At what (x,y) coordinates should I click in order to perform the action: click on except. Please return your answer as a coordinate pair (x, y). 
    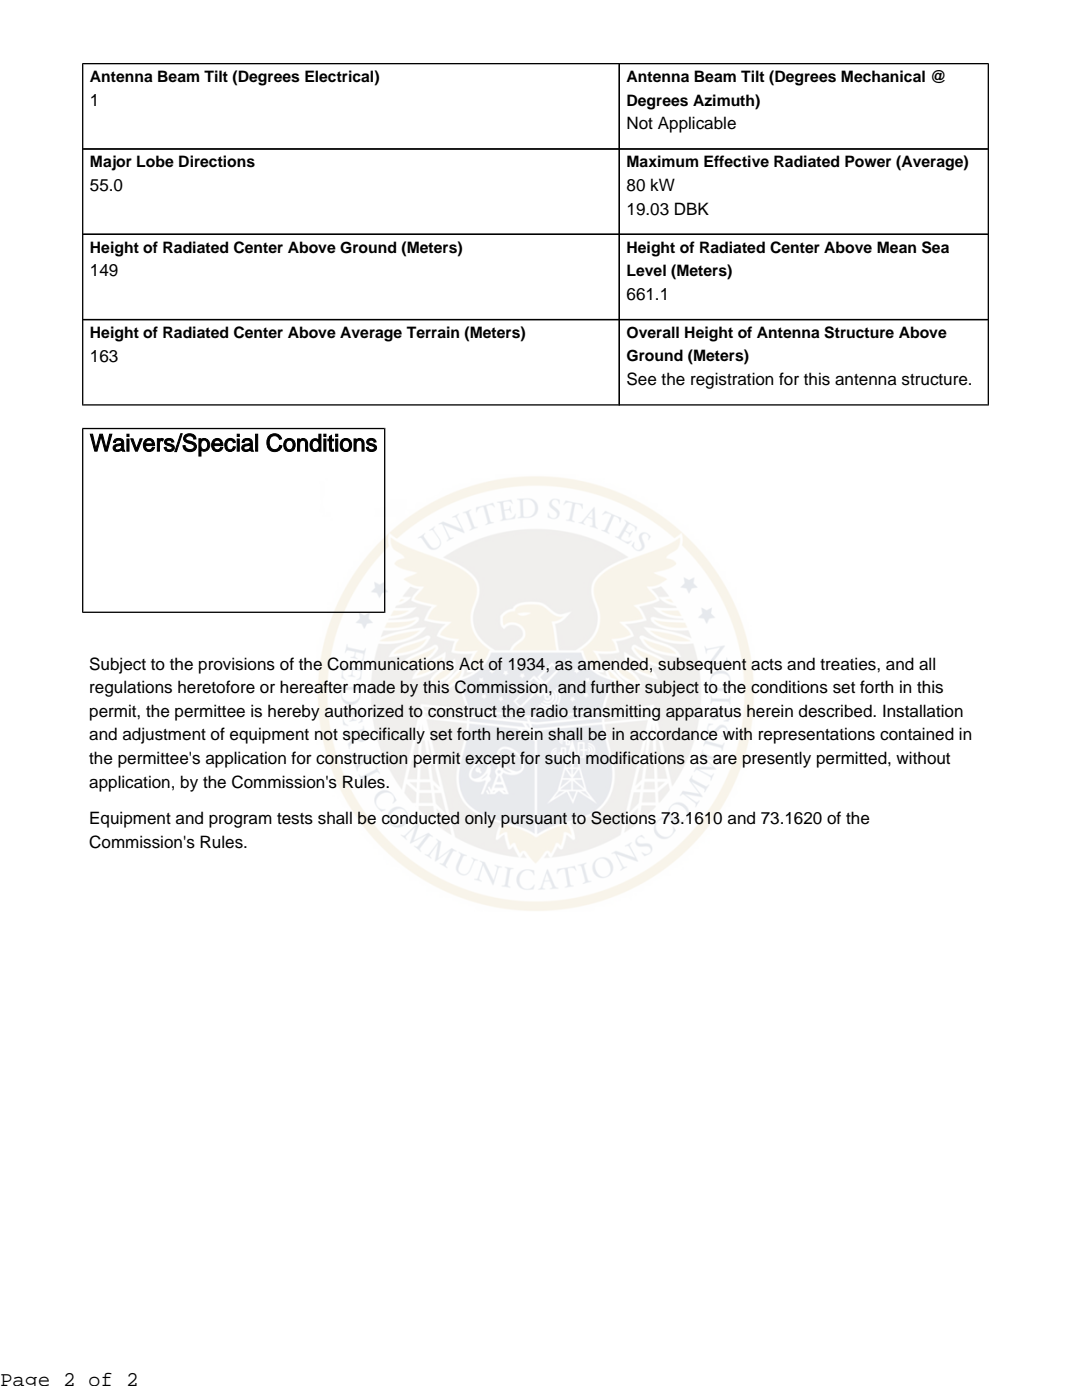
    Looking at the image, I should click on (490, 760).
